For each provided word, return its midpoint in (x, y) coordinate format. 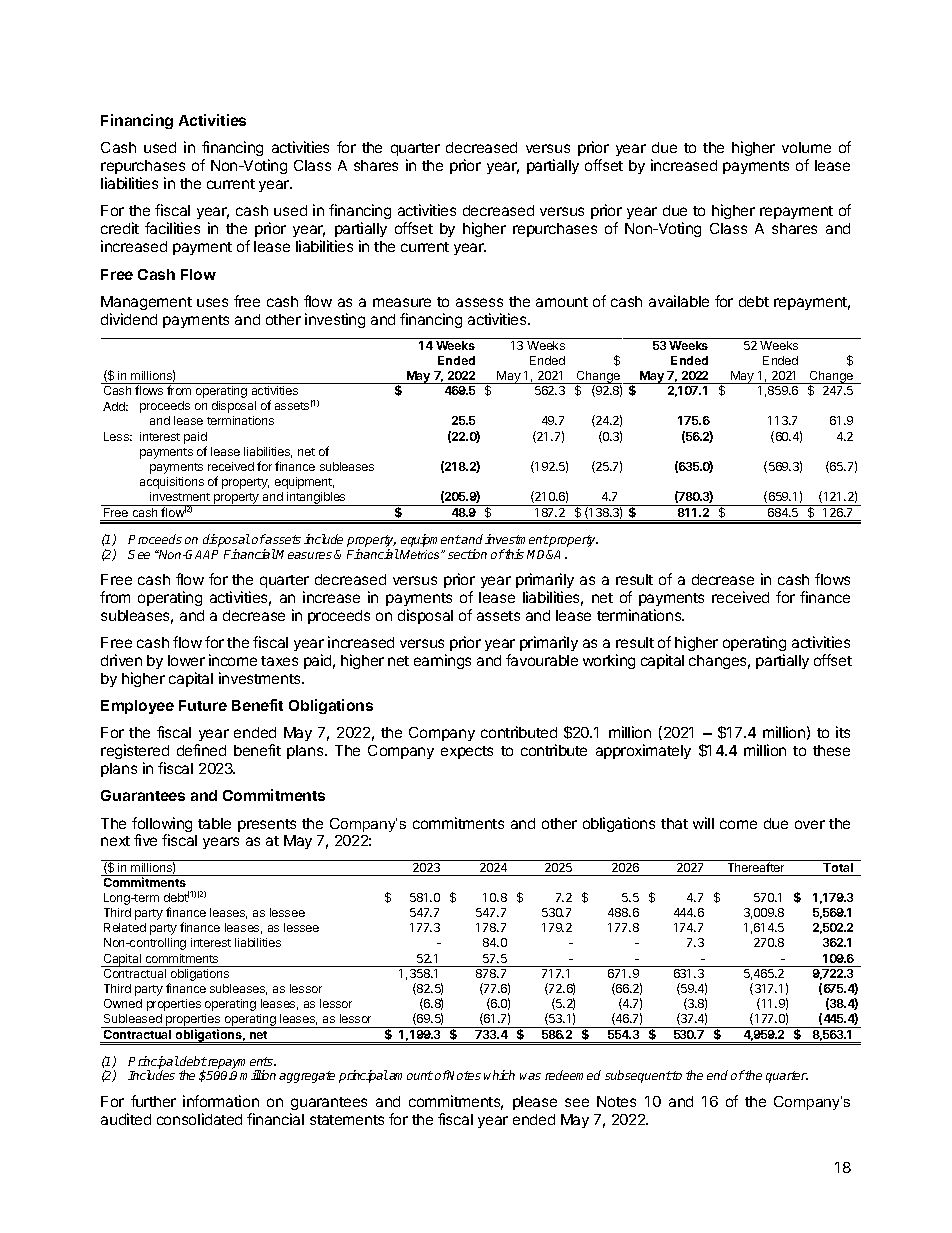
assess (479, 302)
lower (186, 660)
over (810, 824)
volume (806, 147)
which (499, 1075)
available (679, 301)
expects (467, 752)
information (221, 1101)
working (609, 661)
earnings (442, 661)
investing (335, 320)
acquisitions (172, 483)
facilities (172, 228)
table (214, 823)
